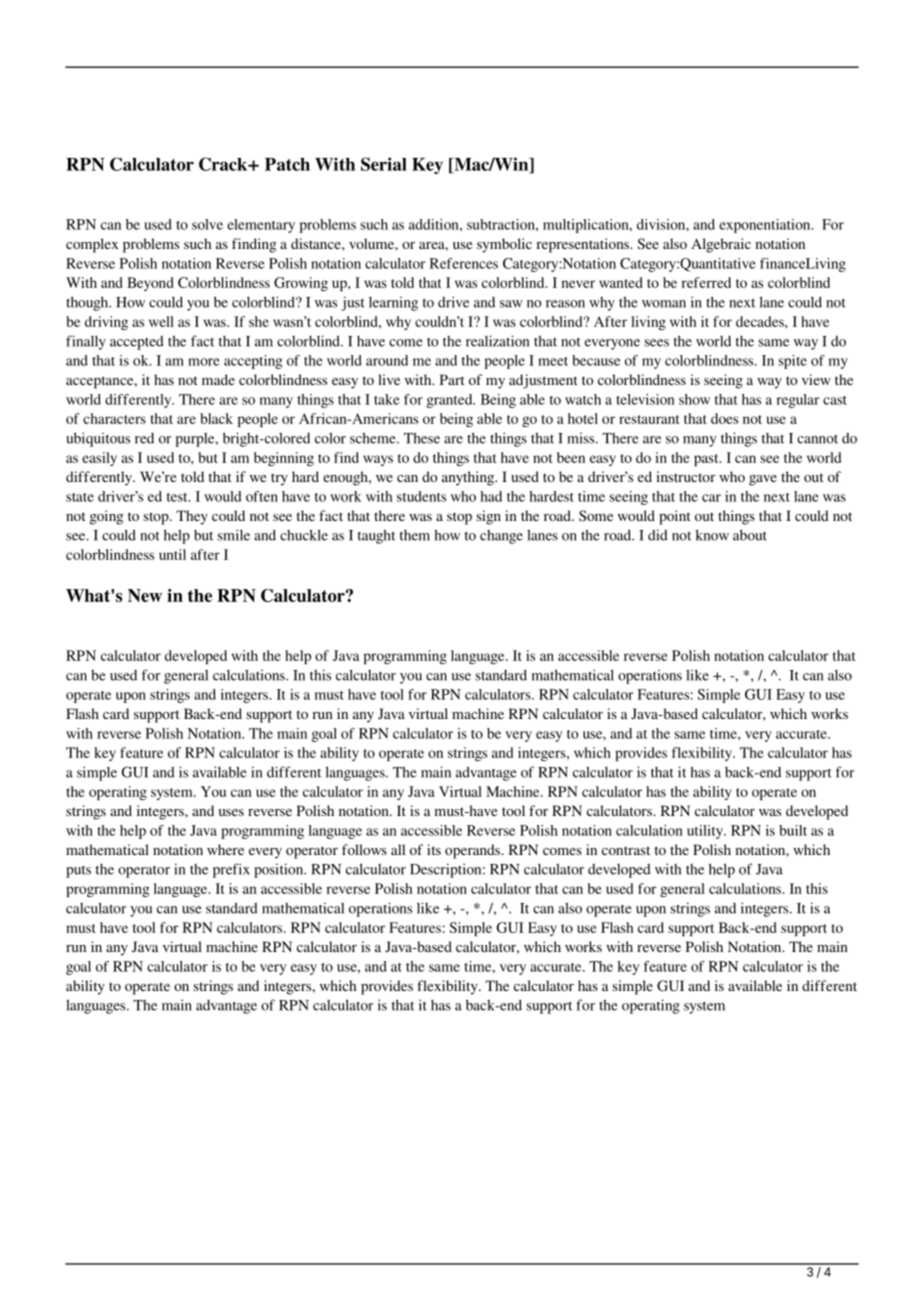  Describe the element at coordinates (225, 849) in the screenshot. I see `where` at that location.
